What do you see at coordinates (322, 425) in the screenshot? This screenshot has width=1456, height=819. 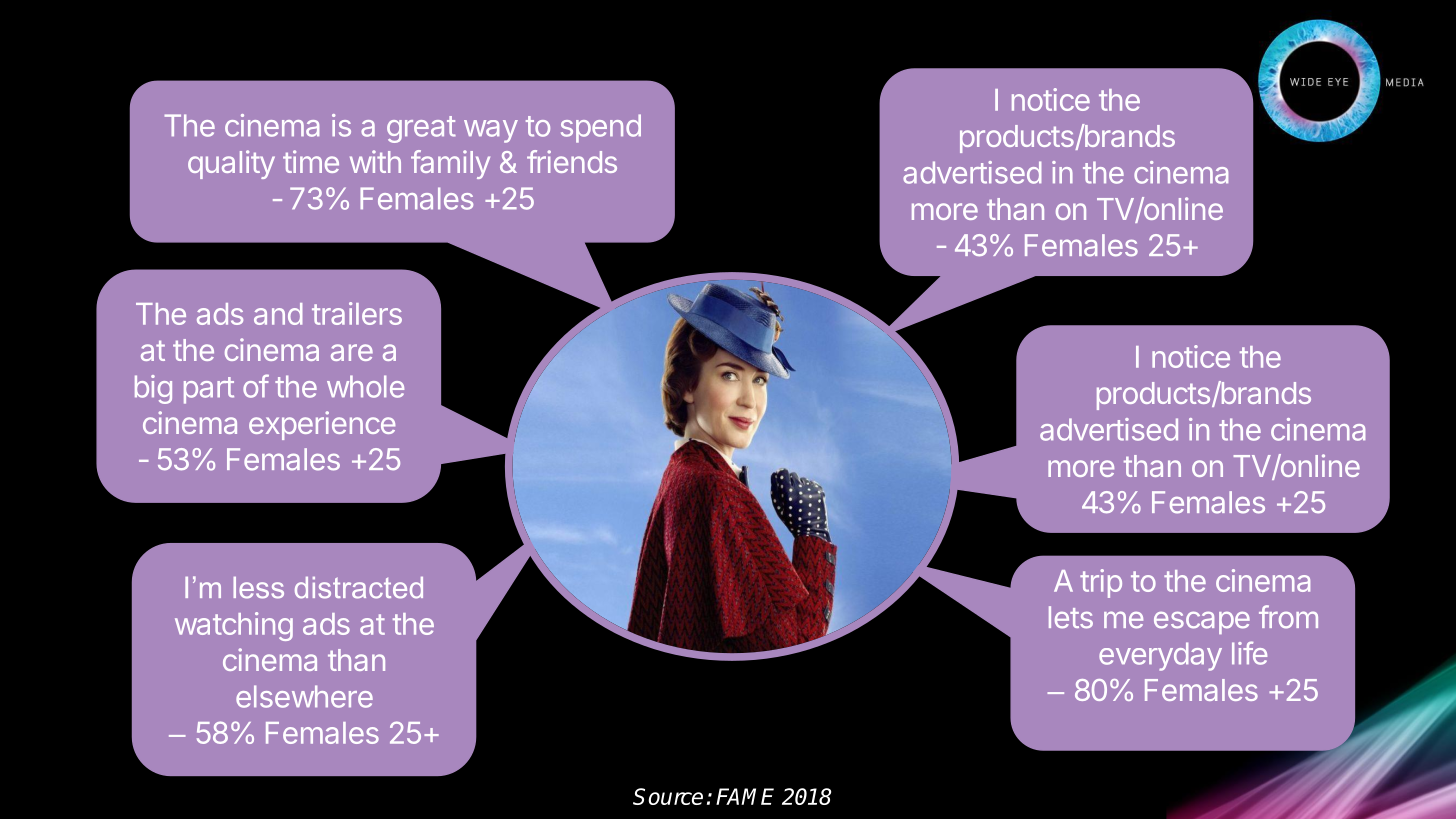 I see `experience` at bounding box center [322, 425].
